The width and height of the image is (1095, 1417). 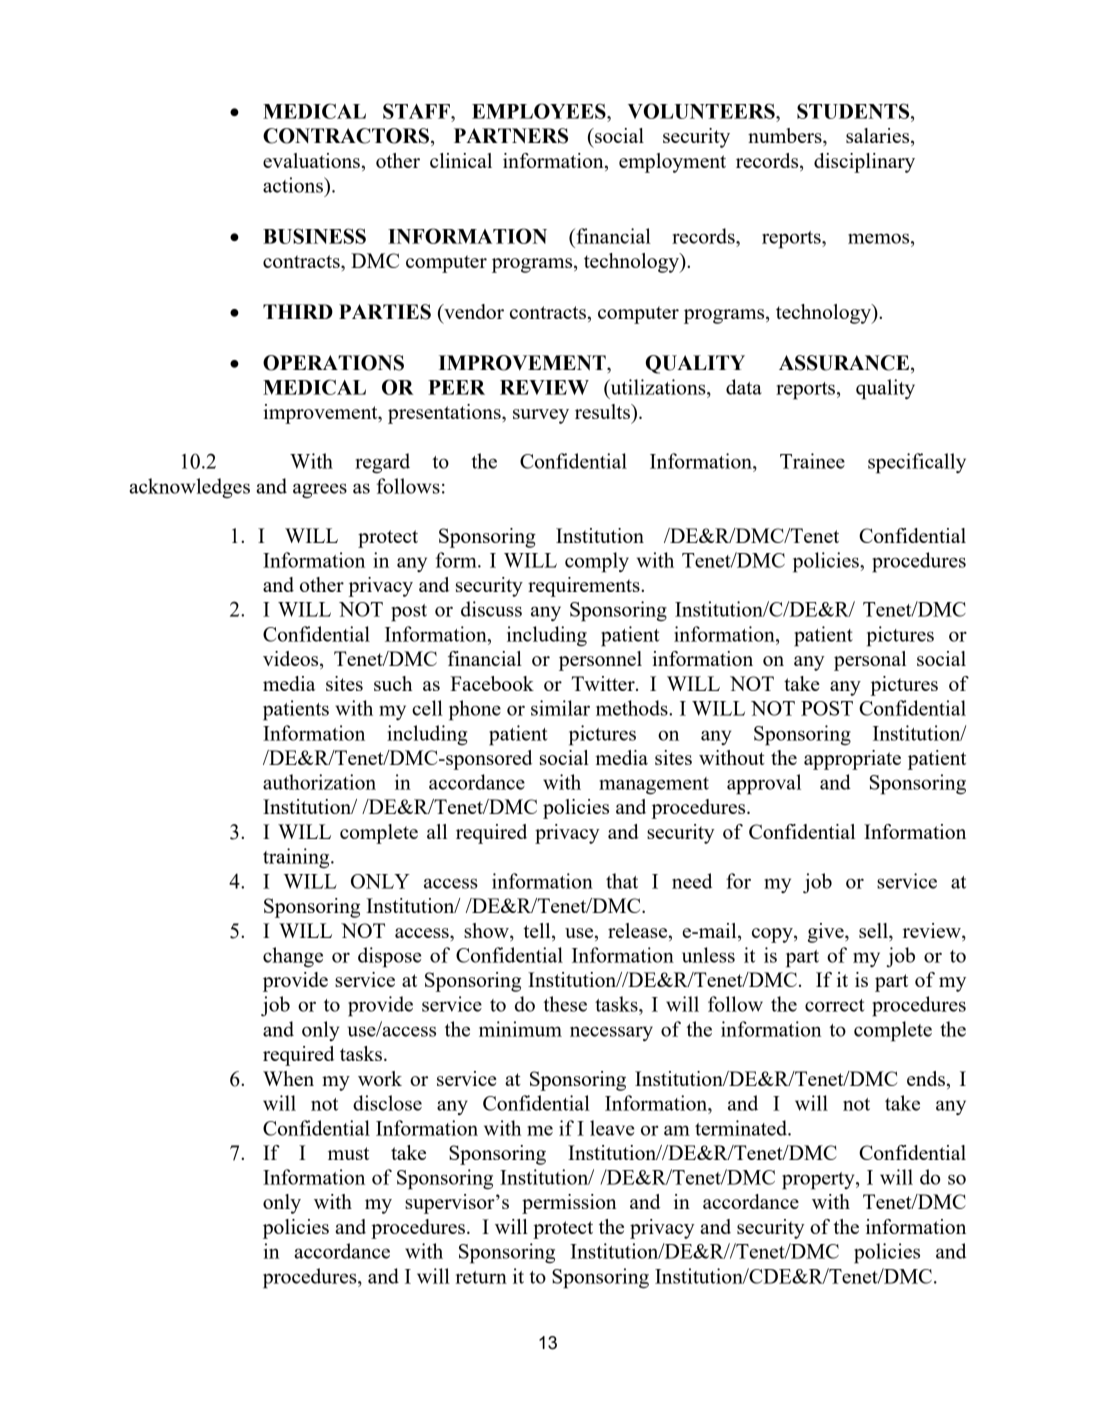 I want to click on permission, so click(x=569, y=1204).
